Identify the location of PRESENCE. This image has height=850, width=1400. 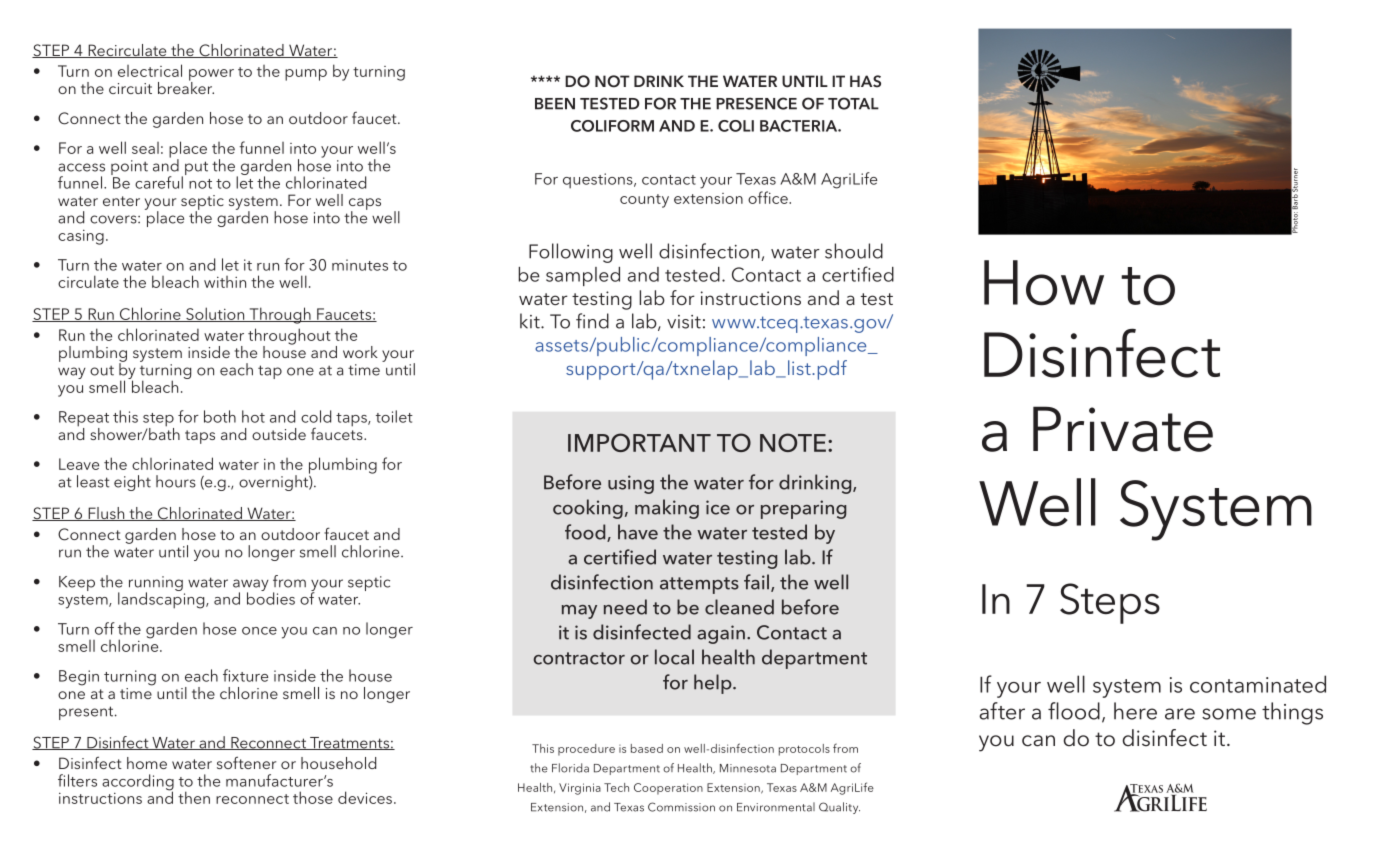
(756, 103).
